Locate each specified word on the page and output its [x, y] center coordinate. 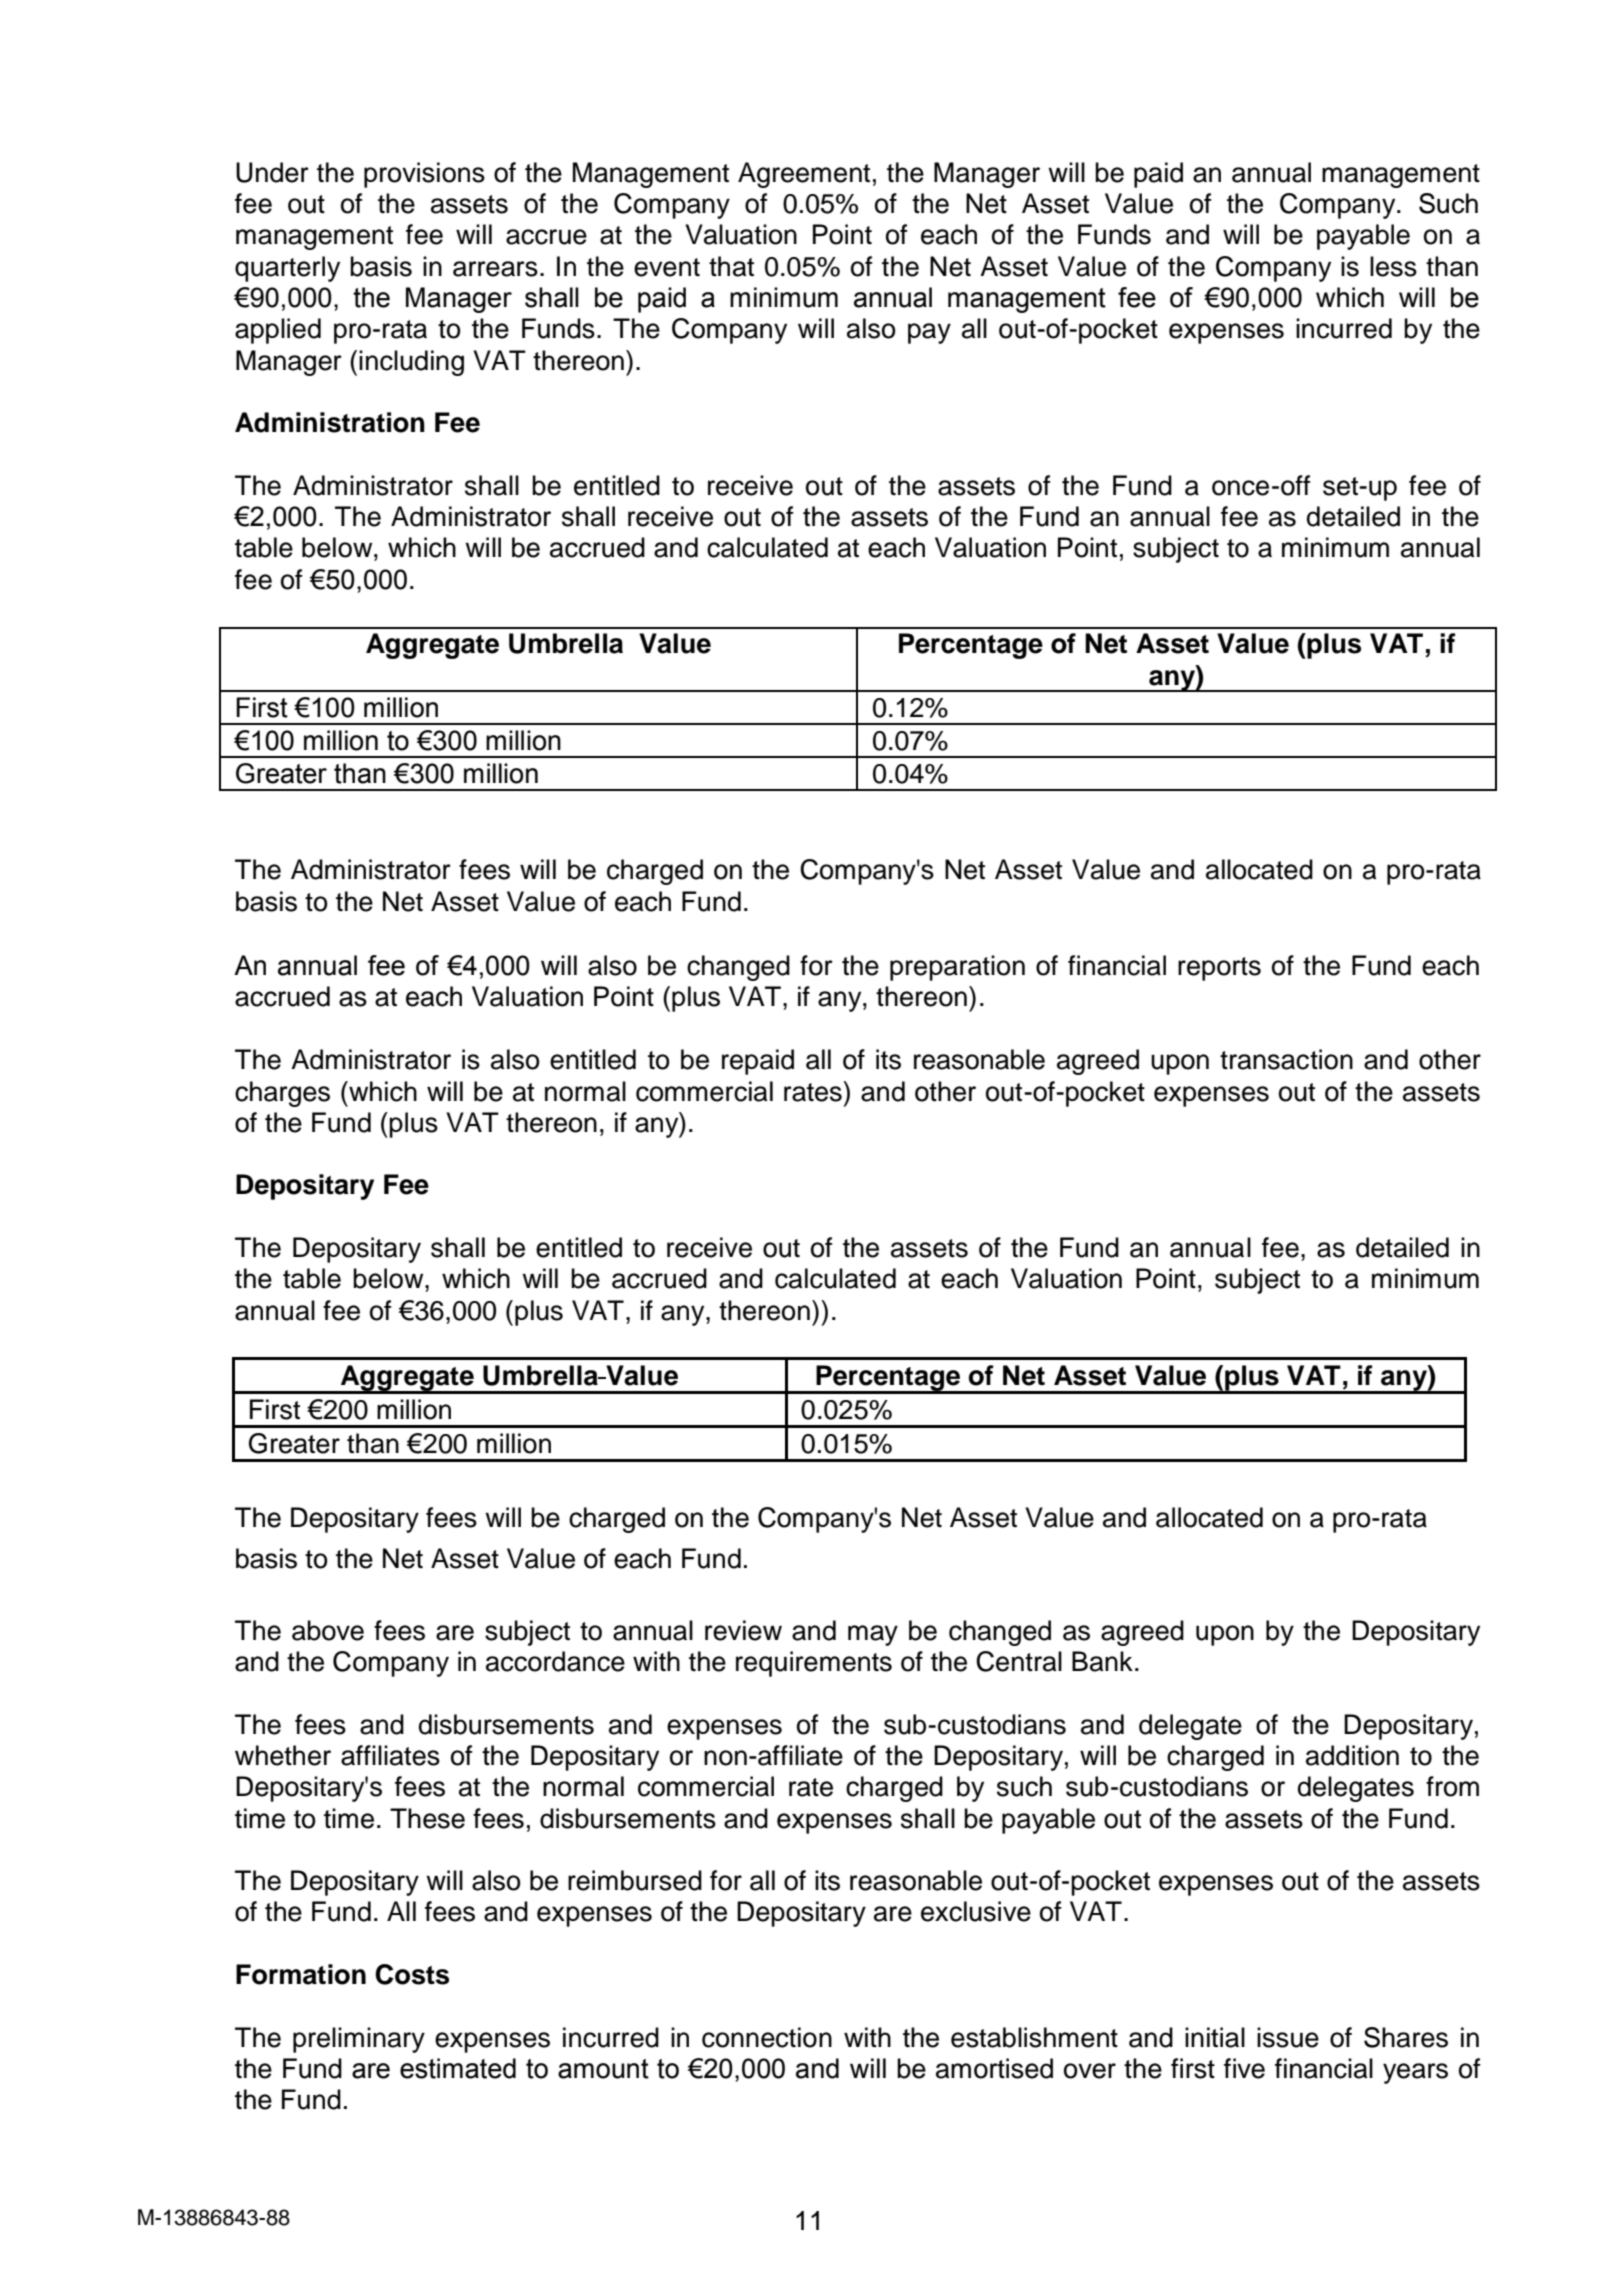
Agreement [804, 175]
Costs [412, 1974]
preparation [957, 968]
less [1393, 266]
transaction [1286, 1059]
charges [282, 1094]
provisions [424, 175]
